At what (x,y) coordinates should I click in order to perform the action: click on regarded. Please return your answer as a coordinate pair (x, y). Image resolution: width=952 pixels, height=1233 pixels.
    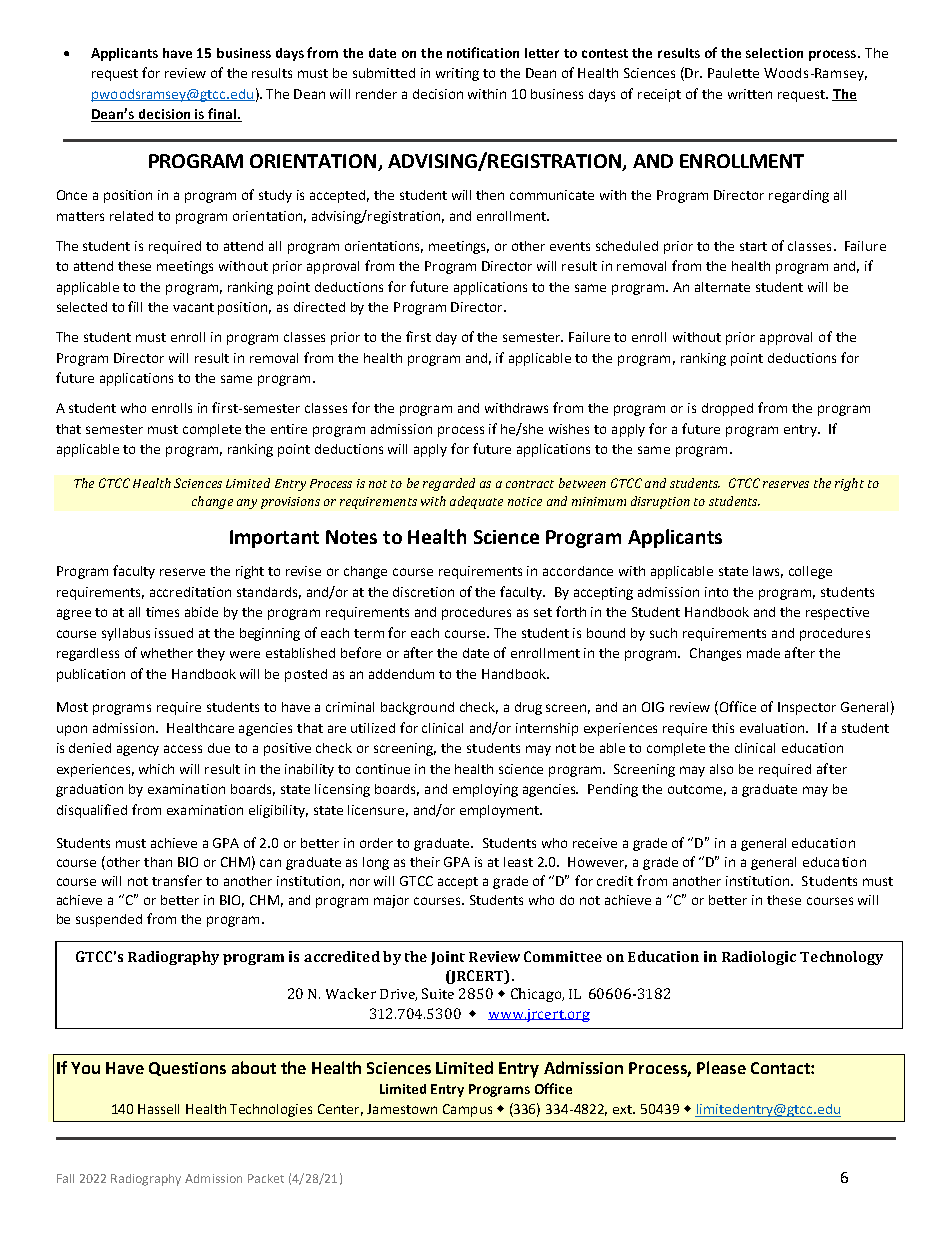
    Looking at the image, I should click on (449, 484).
